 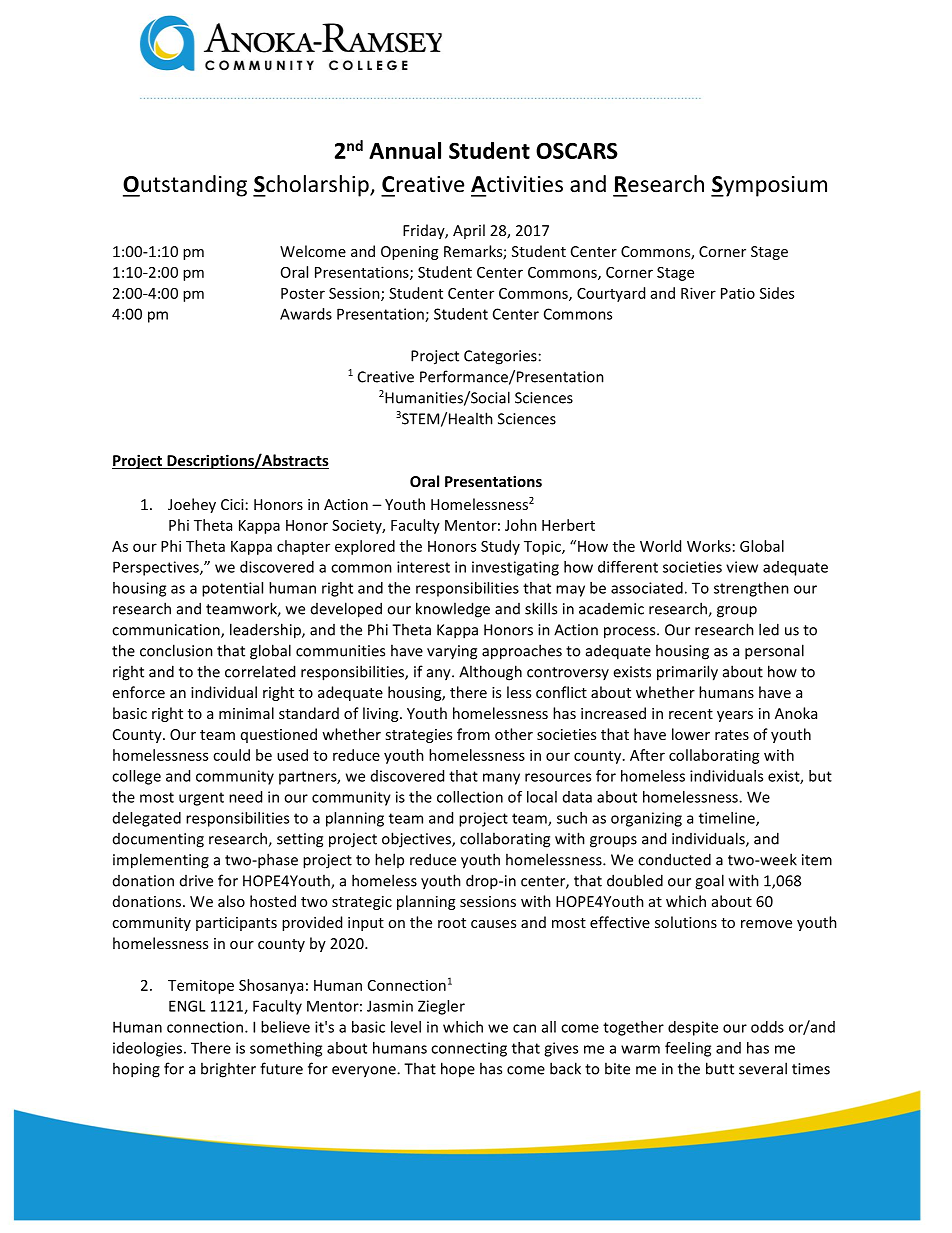 I want to click on ENGL, so click(x=187, y=1006).
